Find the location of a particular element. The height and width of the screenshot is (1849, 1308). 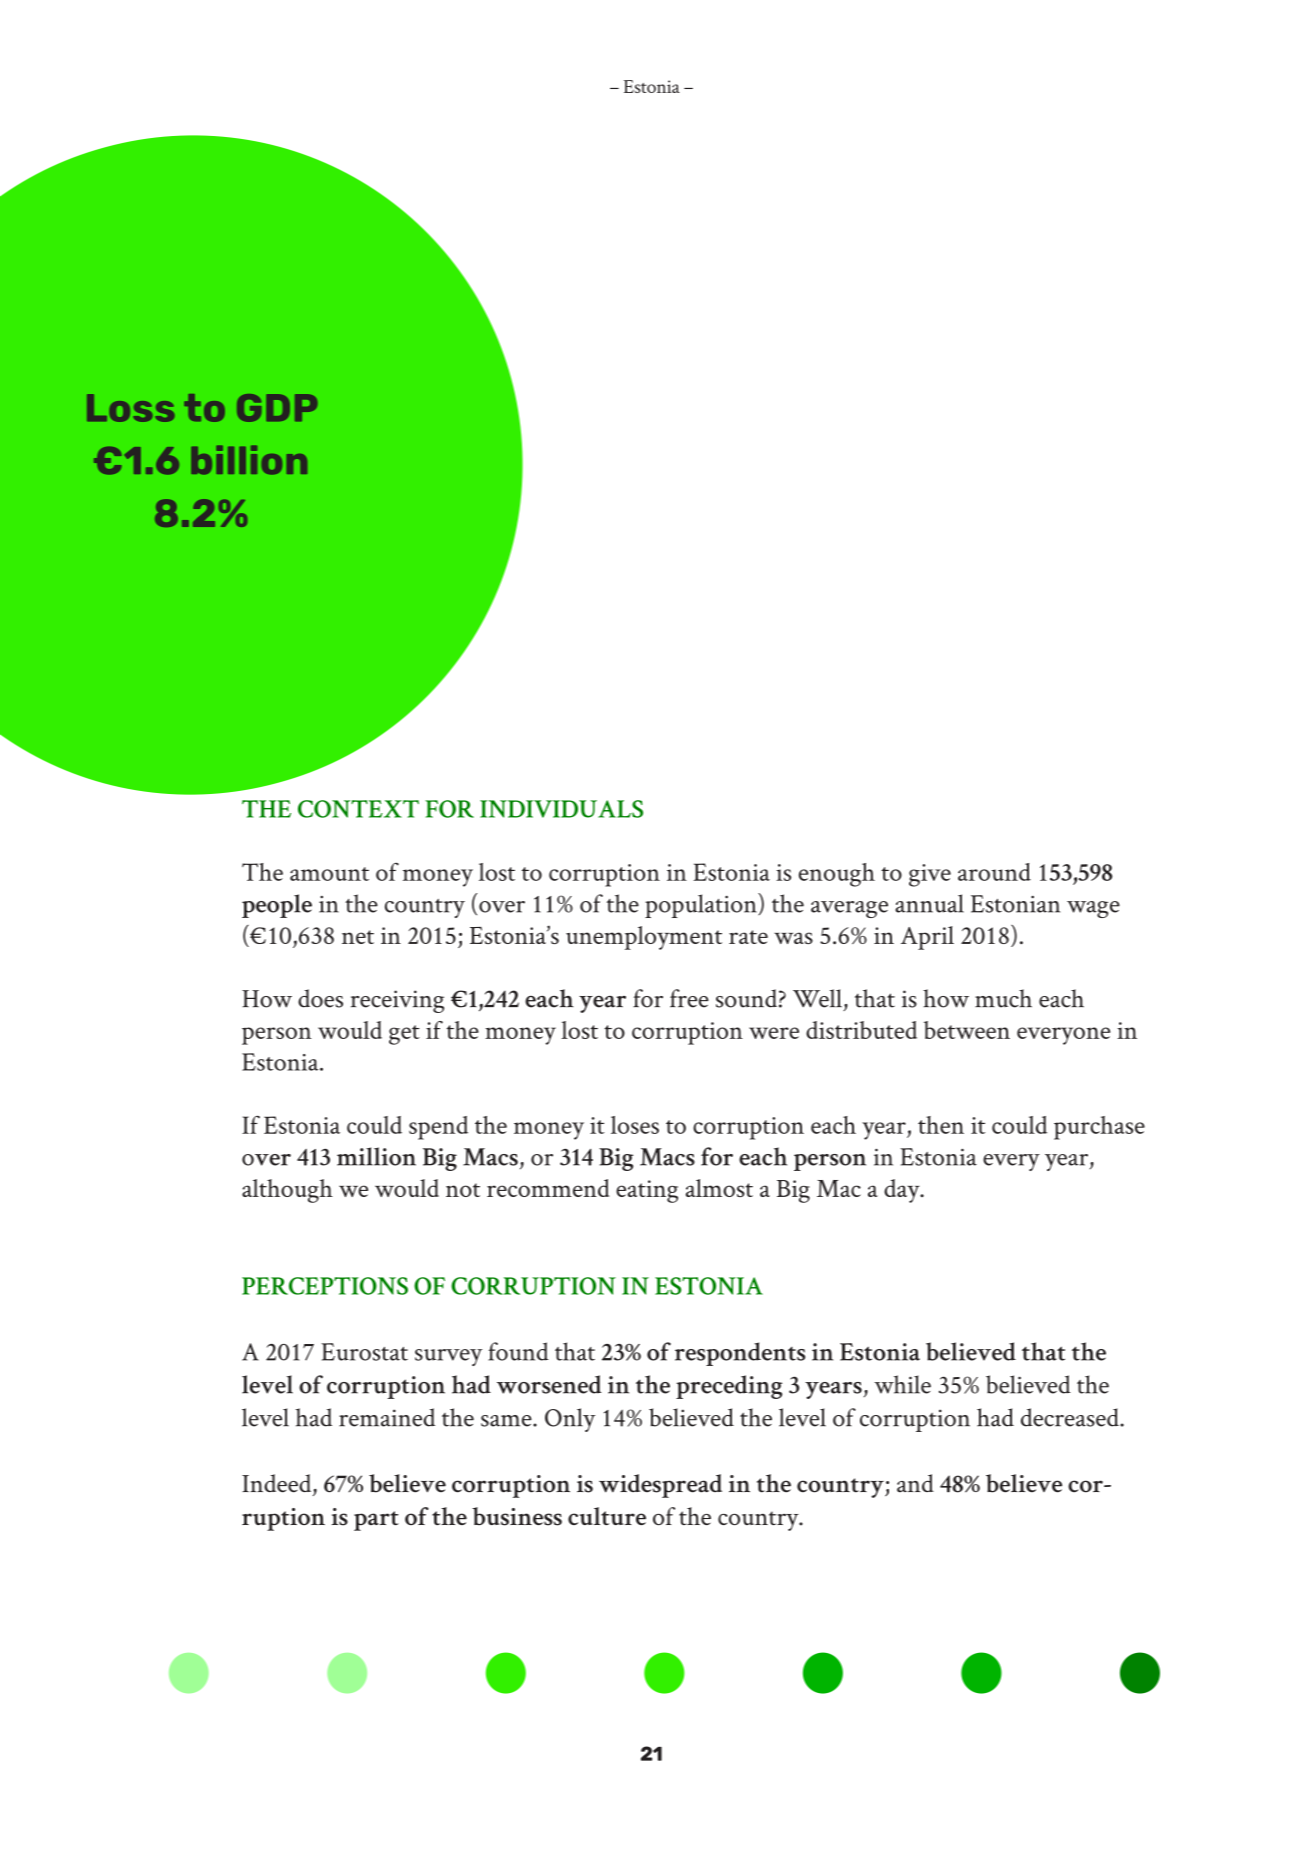

Indeed is located at coordinates (278, 1484).
